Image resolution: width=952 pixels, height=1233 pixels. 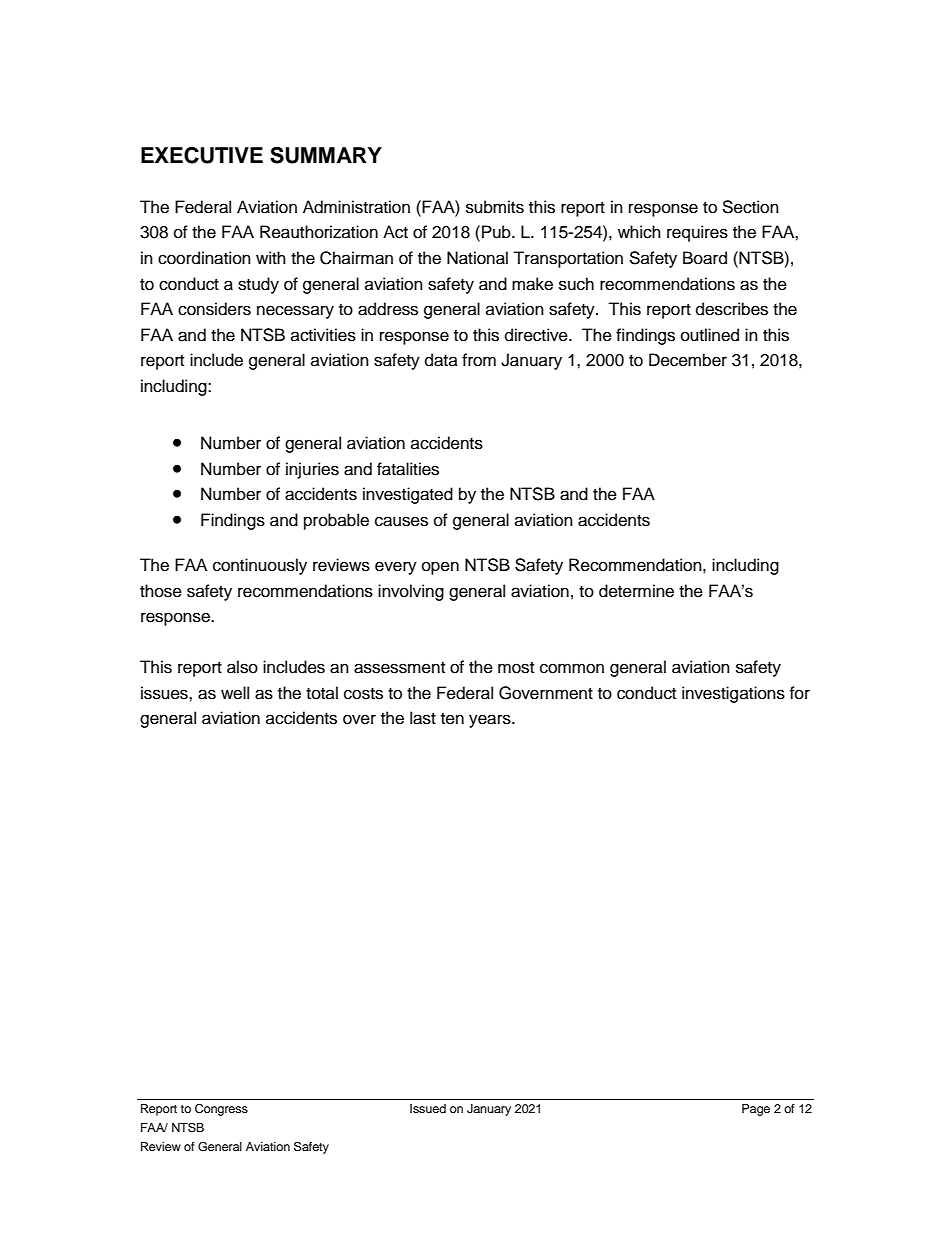 What do you see at coordinates (756, 1110) in the image?
I see `Page` at bounding box center [756, 1110].
